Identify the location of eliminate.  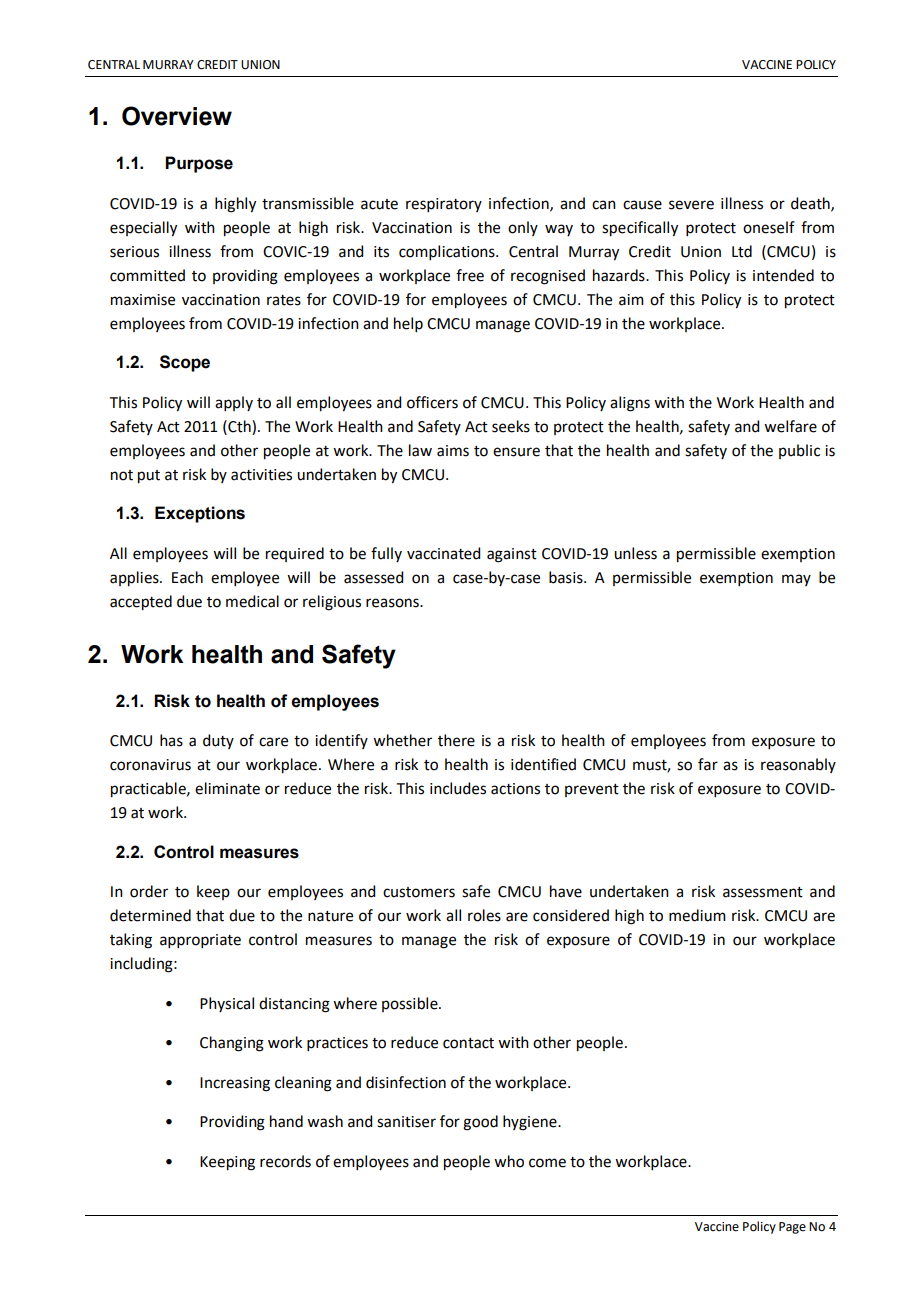
(227, 788).
